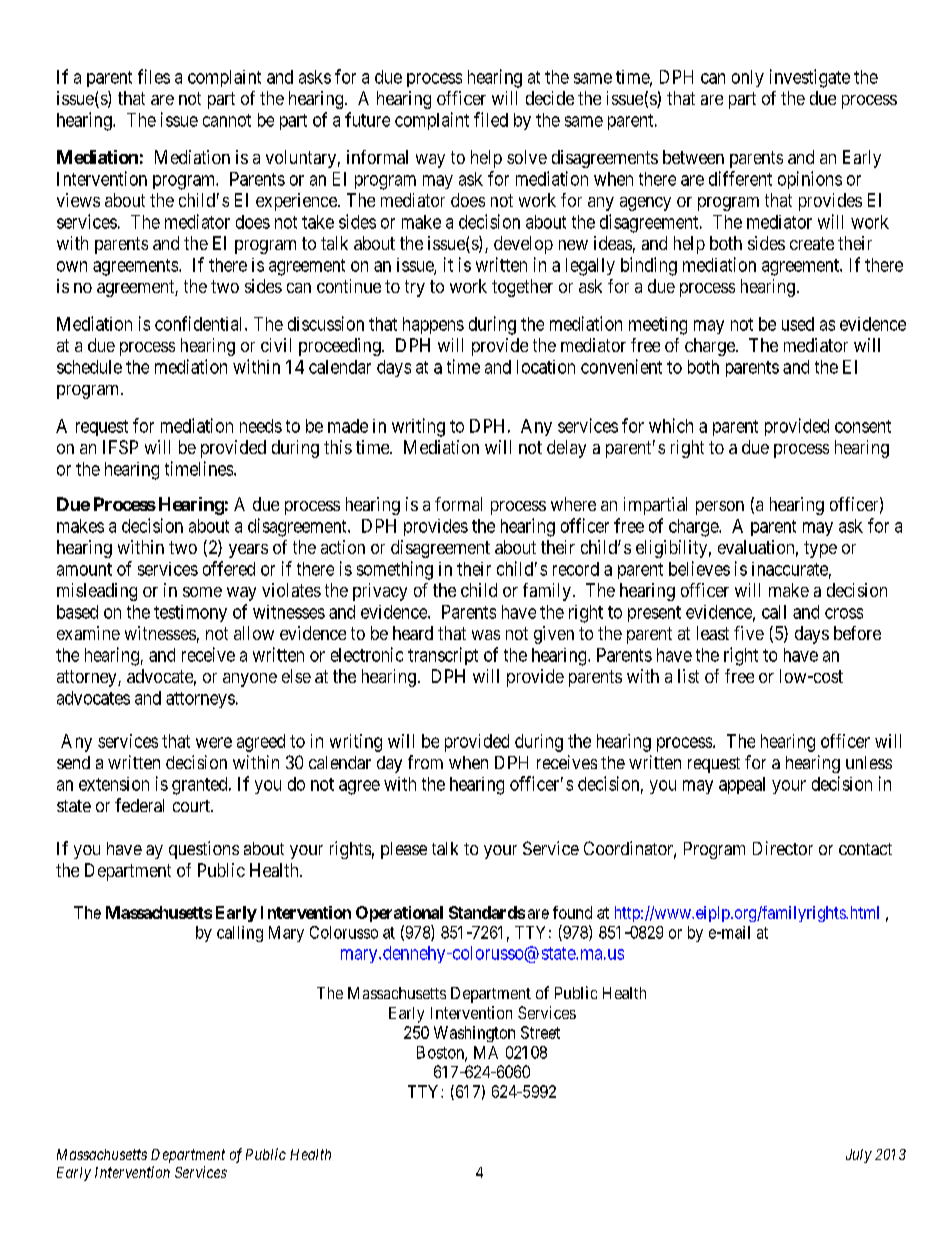 This page has width=952, height=1233. Describe the element at coordinates (413, 633) in the page. I see `heard` at that location.
